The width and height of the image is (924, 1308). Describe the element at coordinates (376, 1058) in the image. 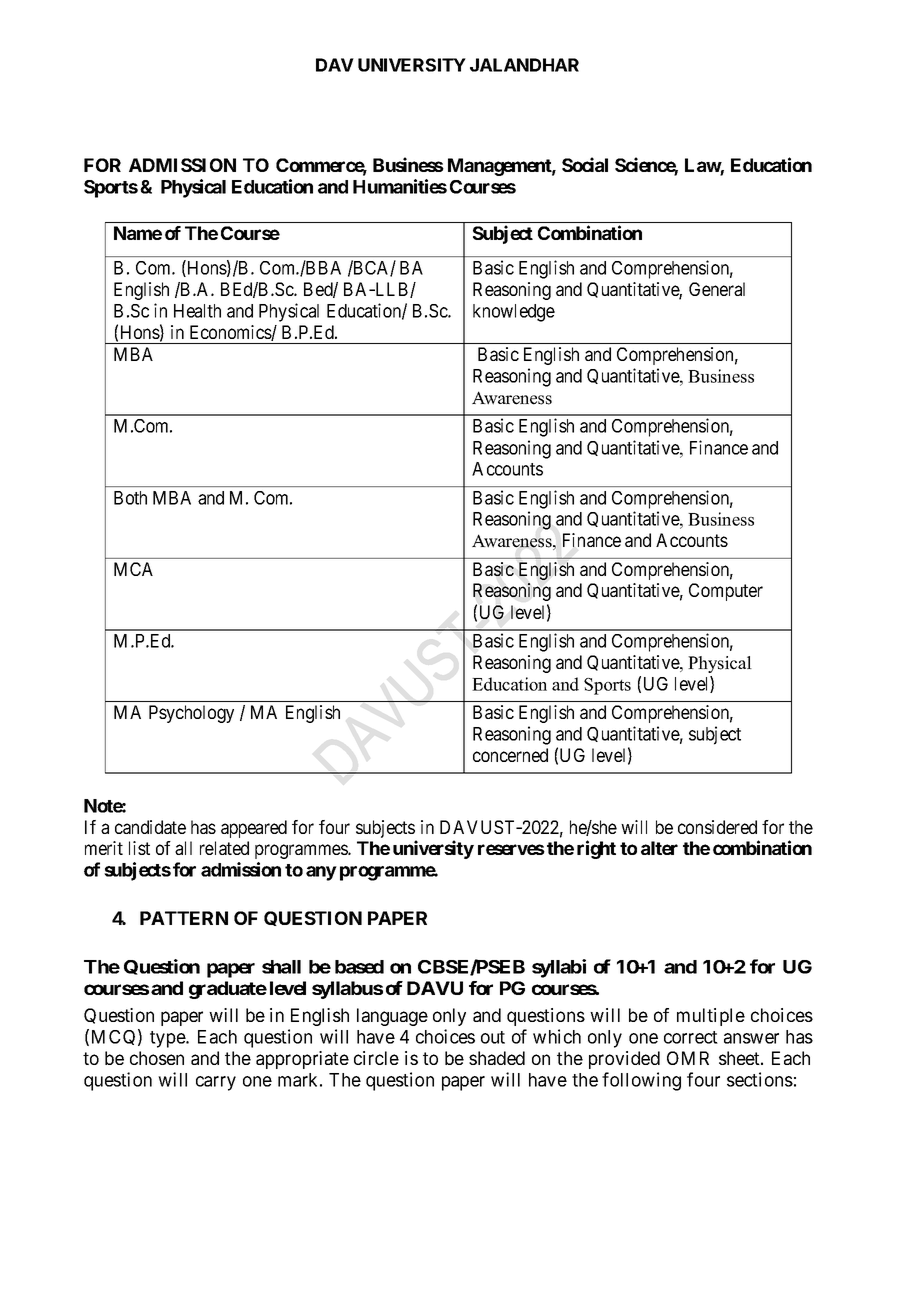

I see `circle` at that location.
